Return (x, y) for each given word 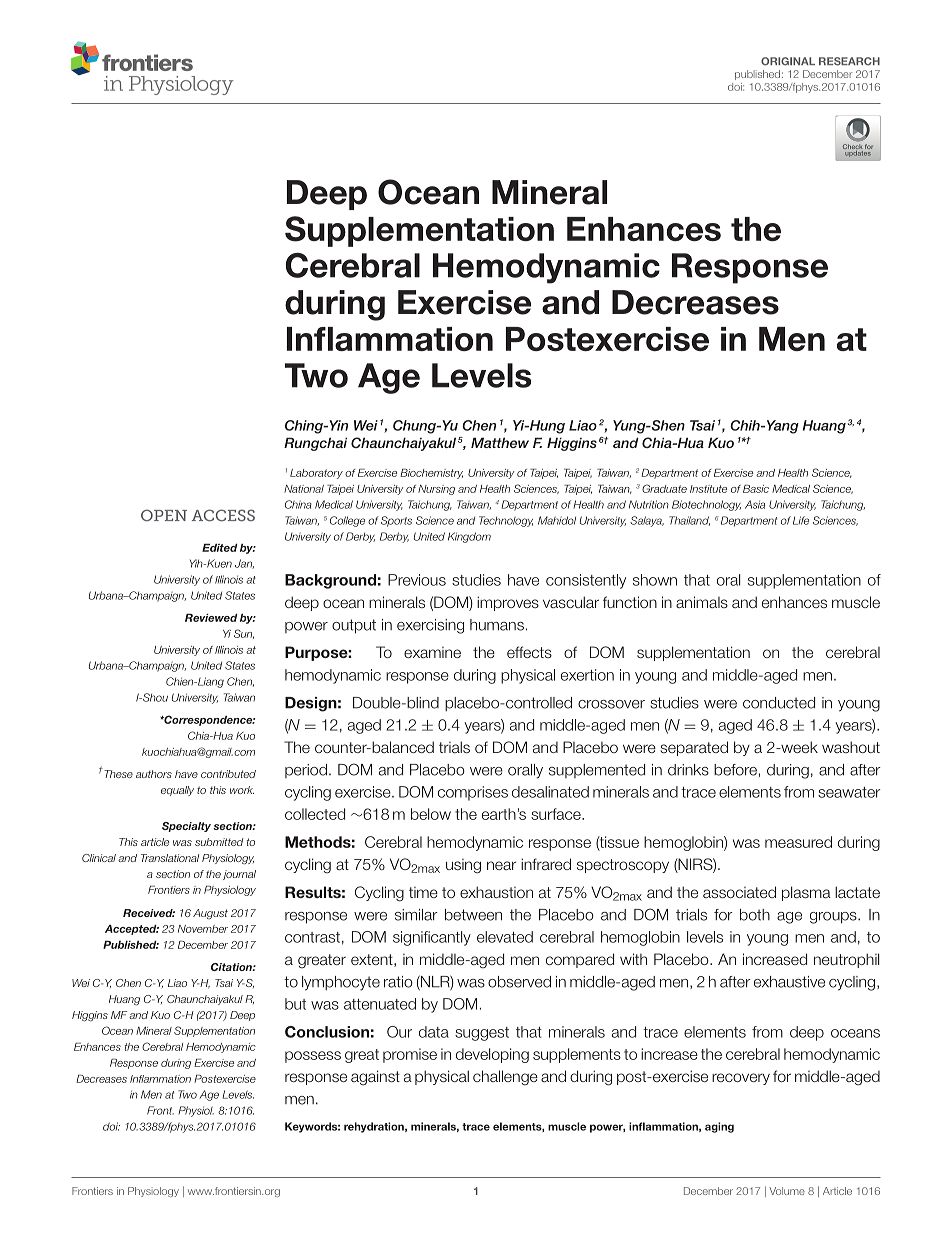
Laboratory (316, 474)
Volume (787, 1191)
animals (702, 602)
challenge (505, 1078)
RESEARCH (849, 61)
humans (497, 625)
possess (313, 1057)
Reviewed (211, 618)
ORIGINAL (788, 61)
